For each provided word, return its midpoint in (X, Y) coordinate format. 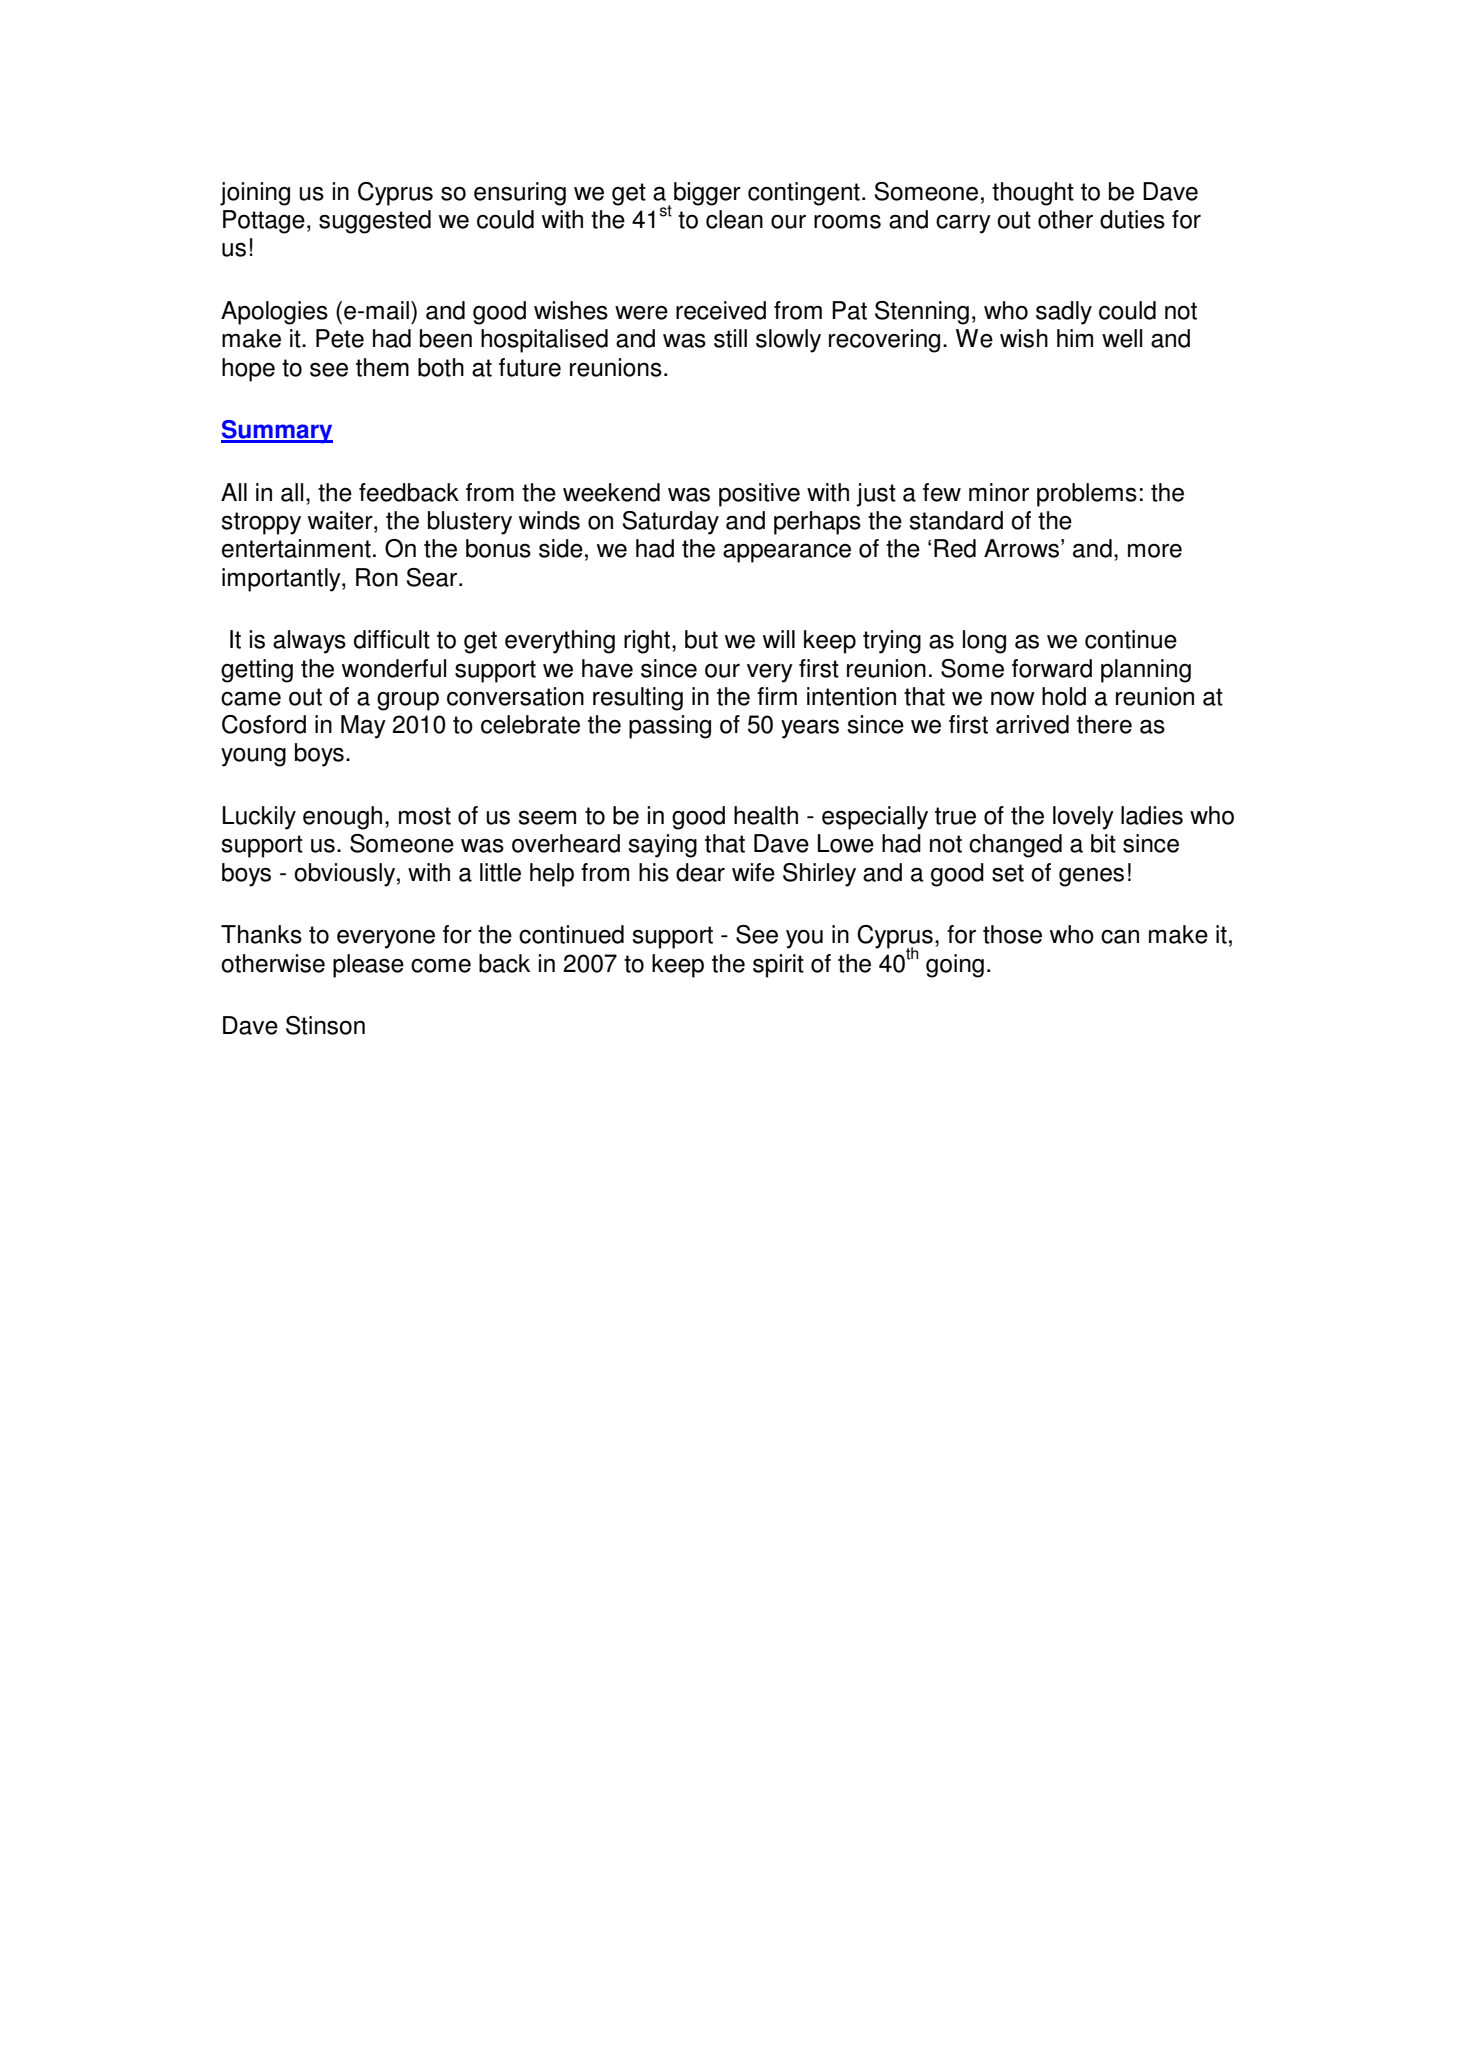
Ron (377, 577)
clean (734, 219)
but (701, 639)
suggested (375, 222)
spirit (778, 966)
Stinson (325, 1025)
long (984, 642)
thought (1033, 194)
